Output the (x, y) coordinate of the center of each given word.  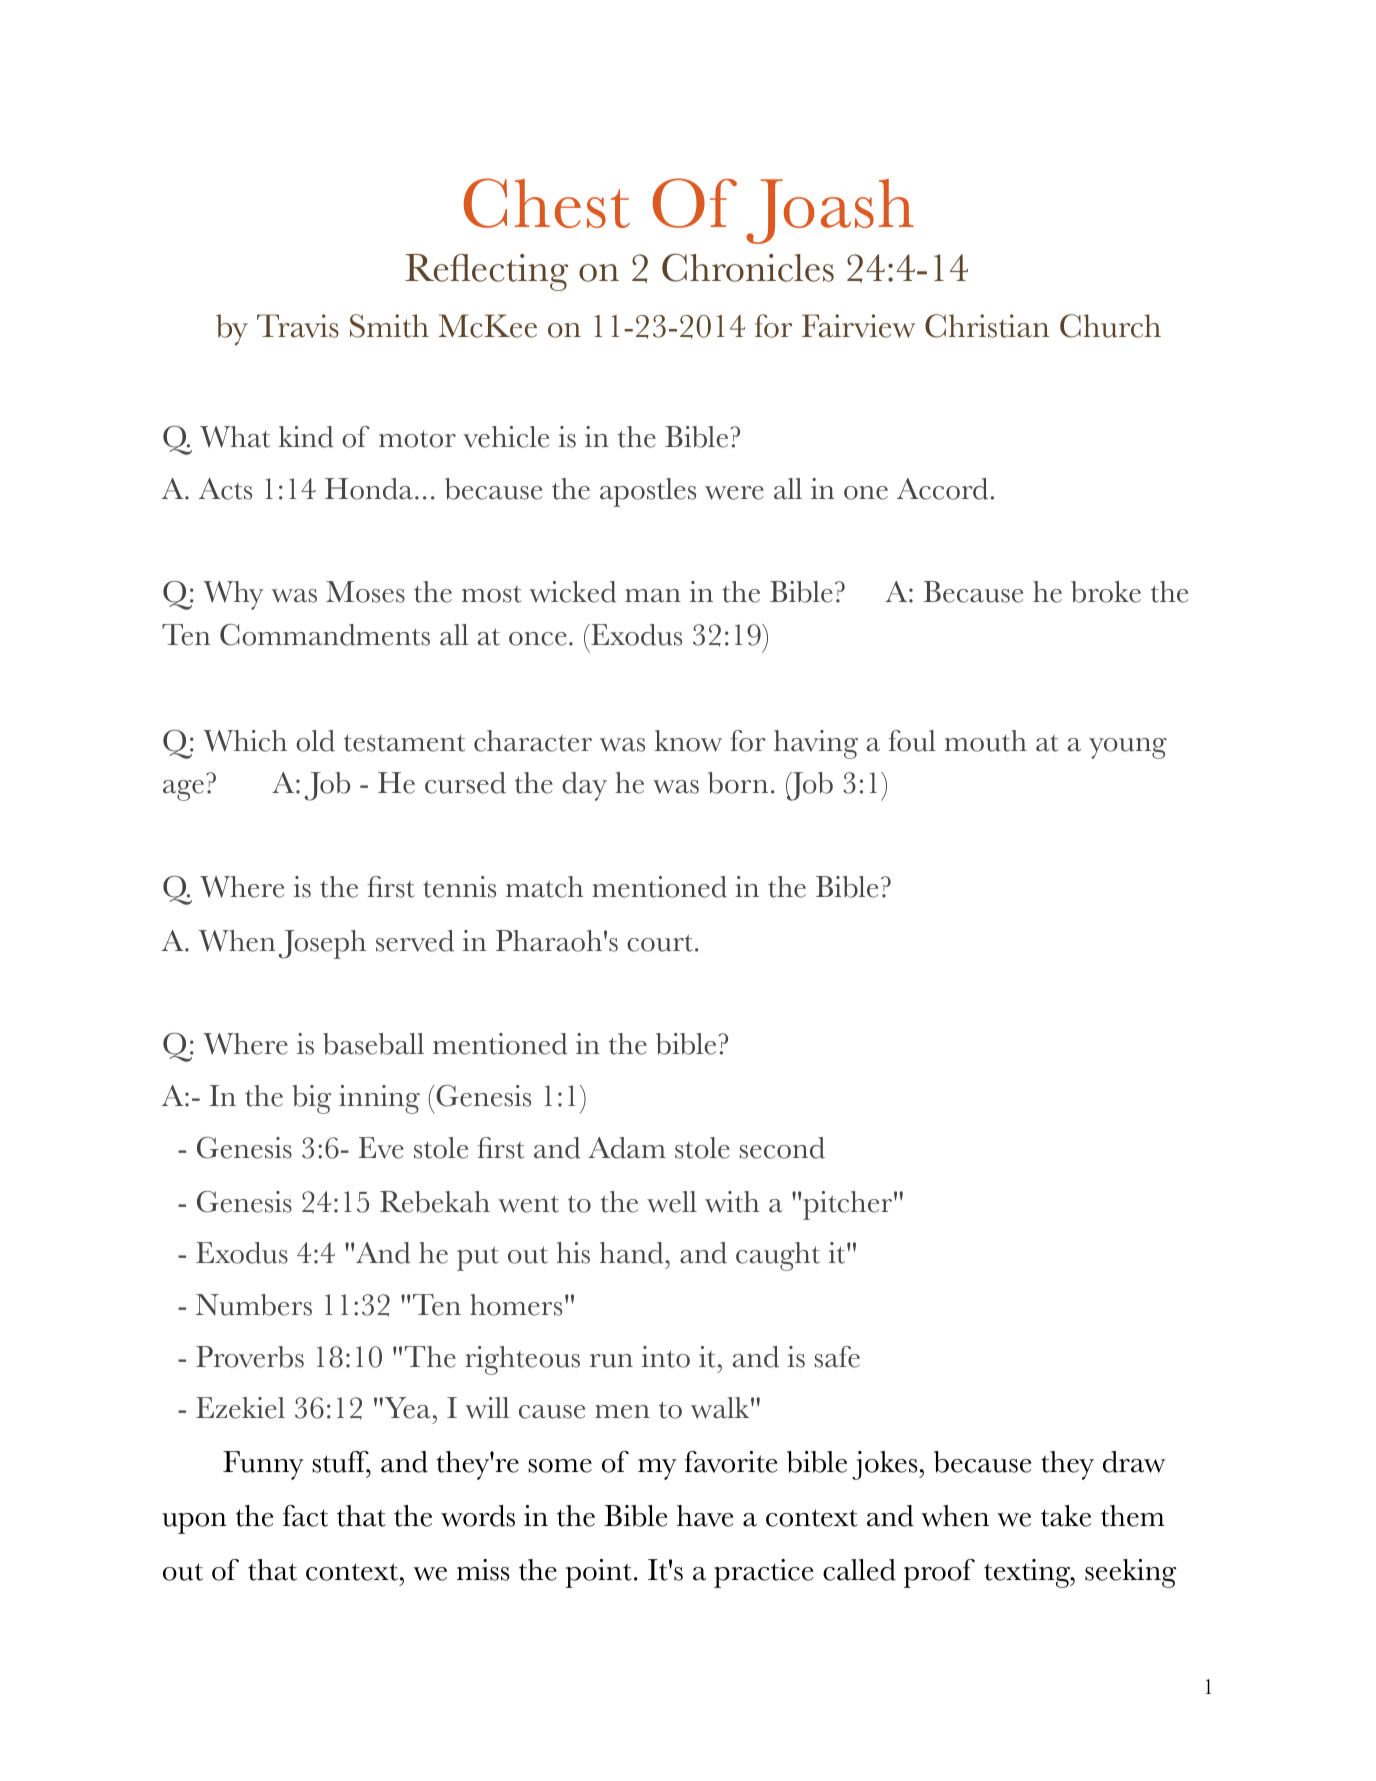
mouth (986, 741)
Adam (627, 1148)
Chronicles (748, 267)
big (311, 1099)
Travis (298, 326)
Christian (987, 326)
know (688, 741)
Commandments (325, 635)
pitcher (847, 1205)
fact (305, 1516)
